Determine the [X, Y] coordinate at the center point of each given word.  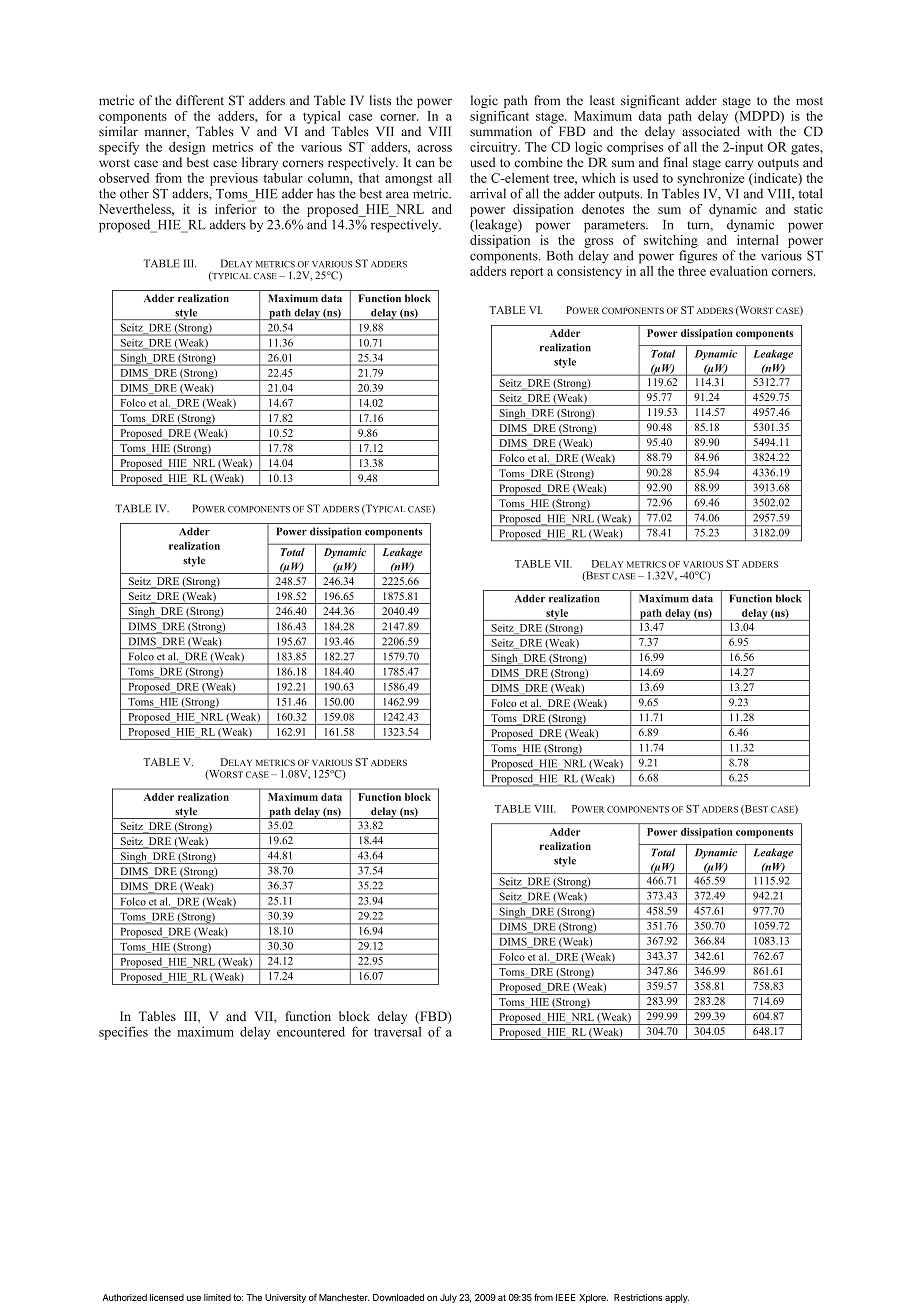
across [434, 148]
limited [217, 1297]
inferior [236, 207]
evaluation [739, 271]
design [187, 148]
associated [711, 131]
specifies [123, 1033]
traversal [397, 1032]
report [526, 273]
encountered [311, 1032]
